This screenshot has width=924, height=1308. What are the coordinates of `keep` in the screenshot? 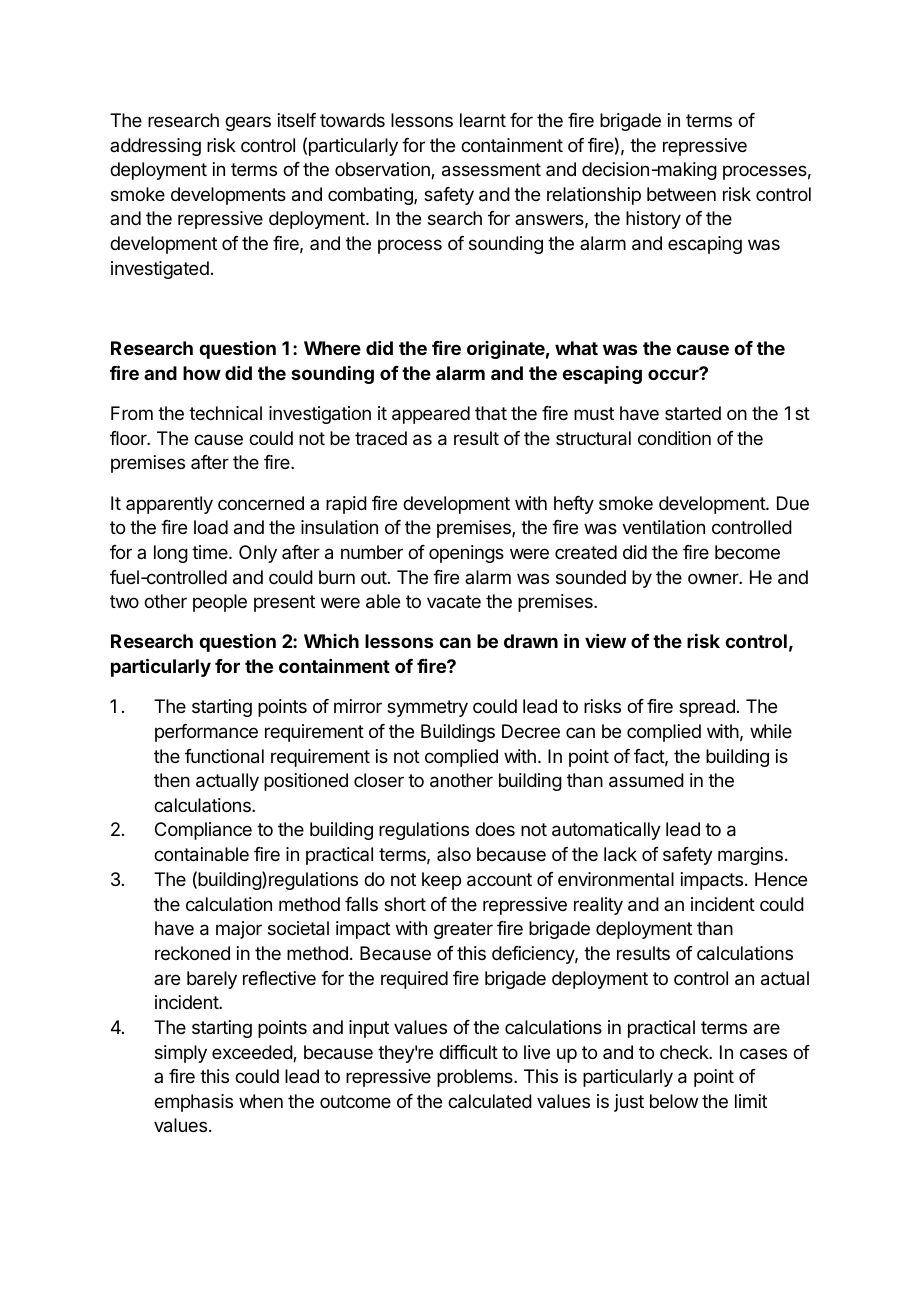 It's located at (441, 881).
